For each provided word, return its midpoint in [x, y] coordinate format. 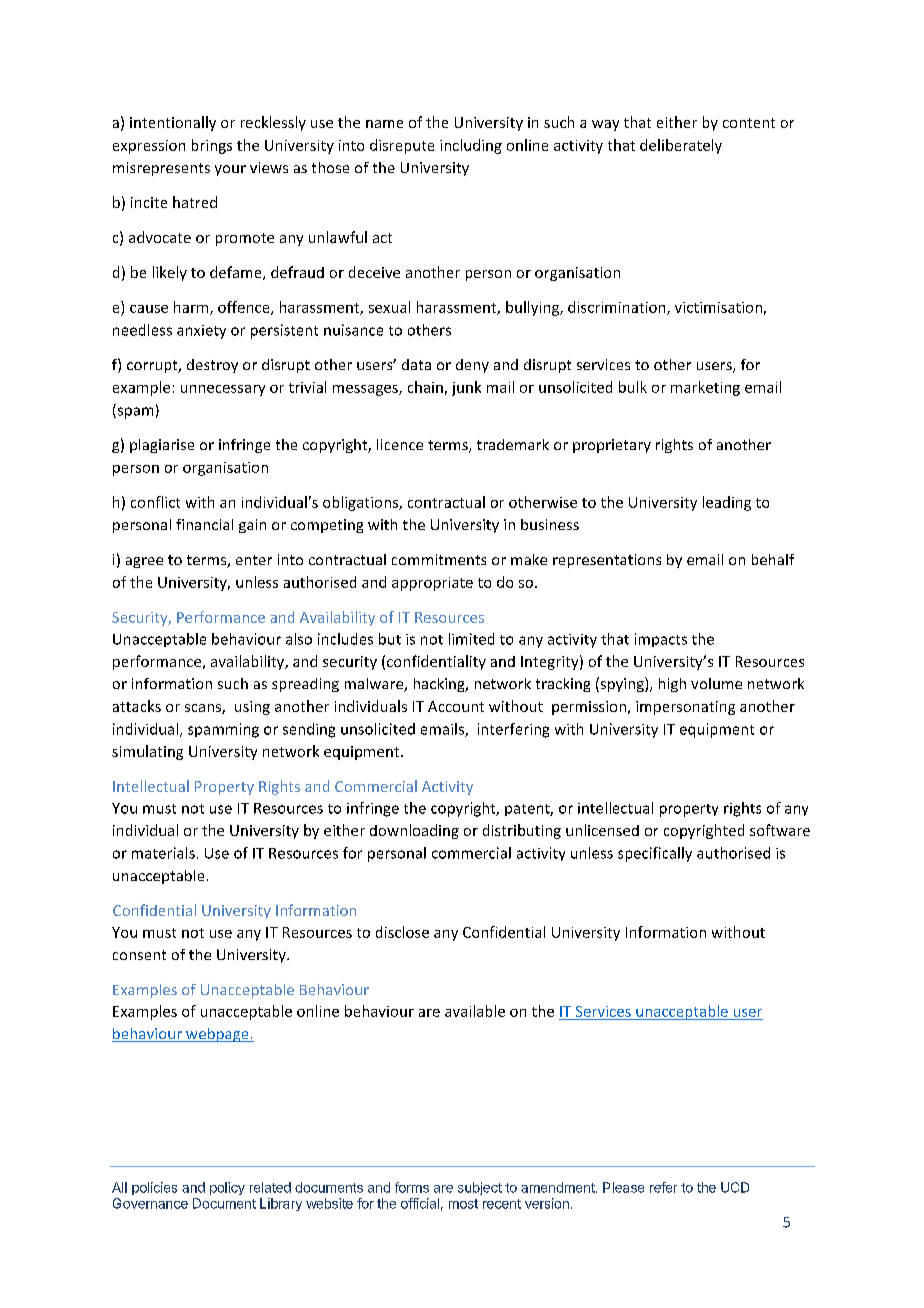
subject [480, 1188]
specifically [655, 854]
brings [212, 146]
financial [204, 524]
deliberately [681, 146]
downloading [414, 831]
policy [227, 1188]
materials [163, 853]
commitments [439, 559]
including [471, 146]
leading [727, 503]
